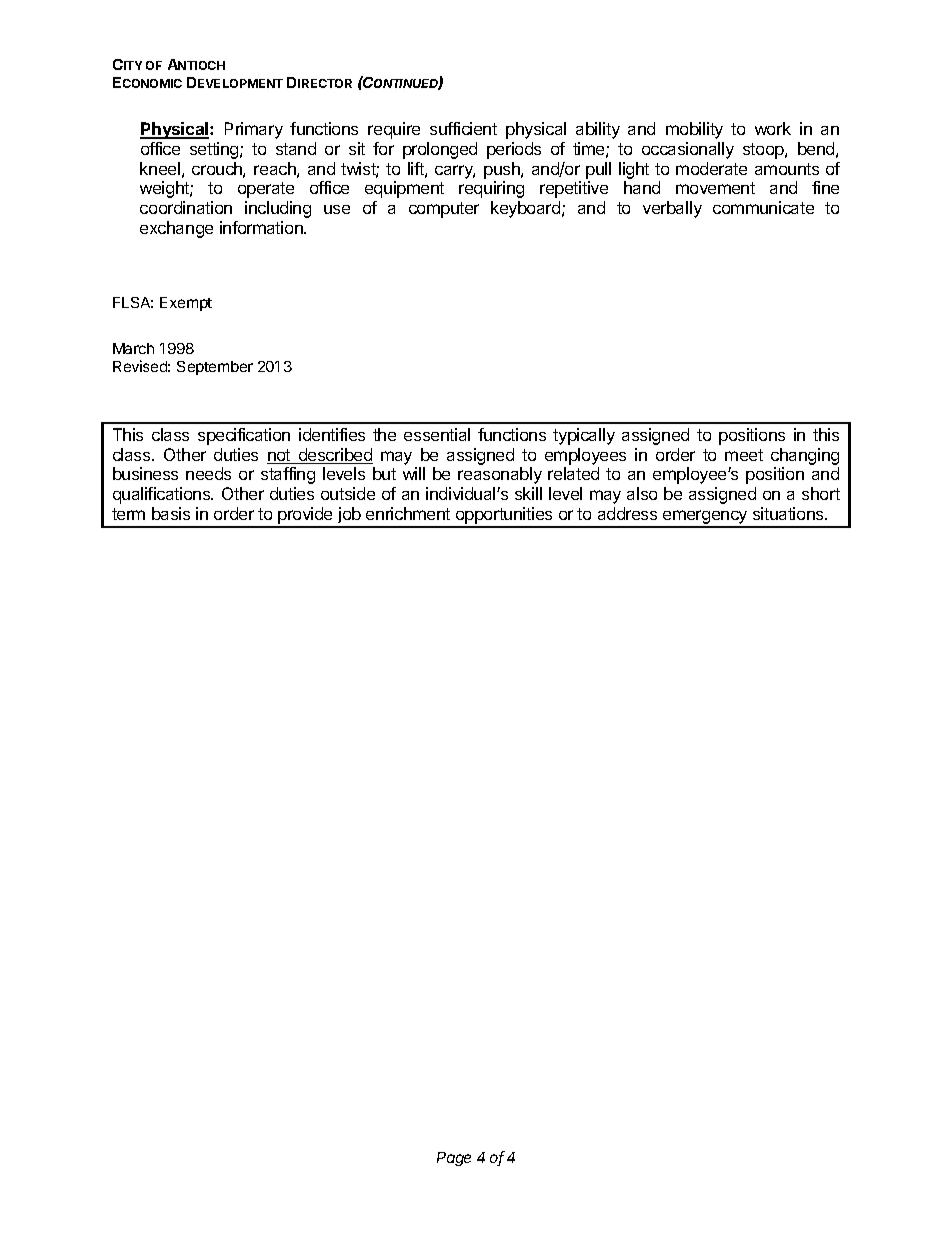 The image size is (952, 1233). What do you see at coordinates (454, 1159) in the screenshot?
I see `Page` at bounding box center [454, 1159].
